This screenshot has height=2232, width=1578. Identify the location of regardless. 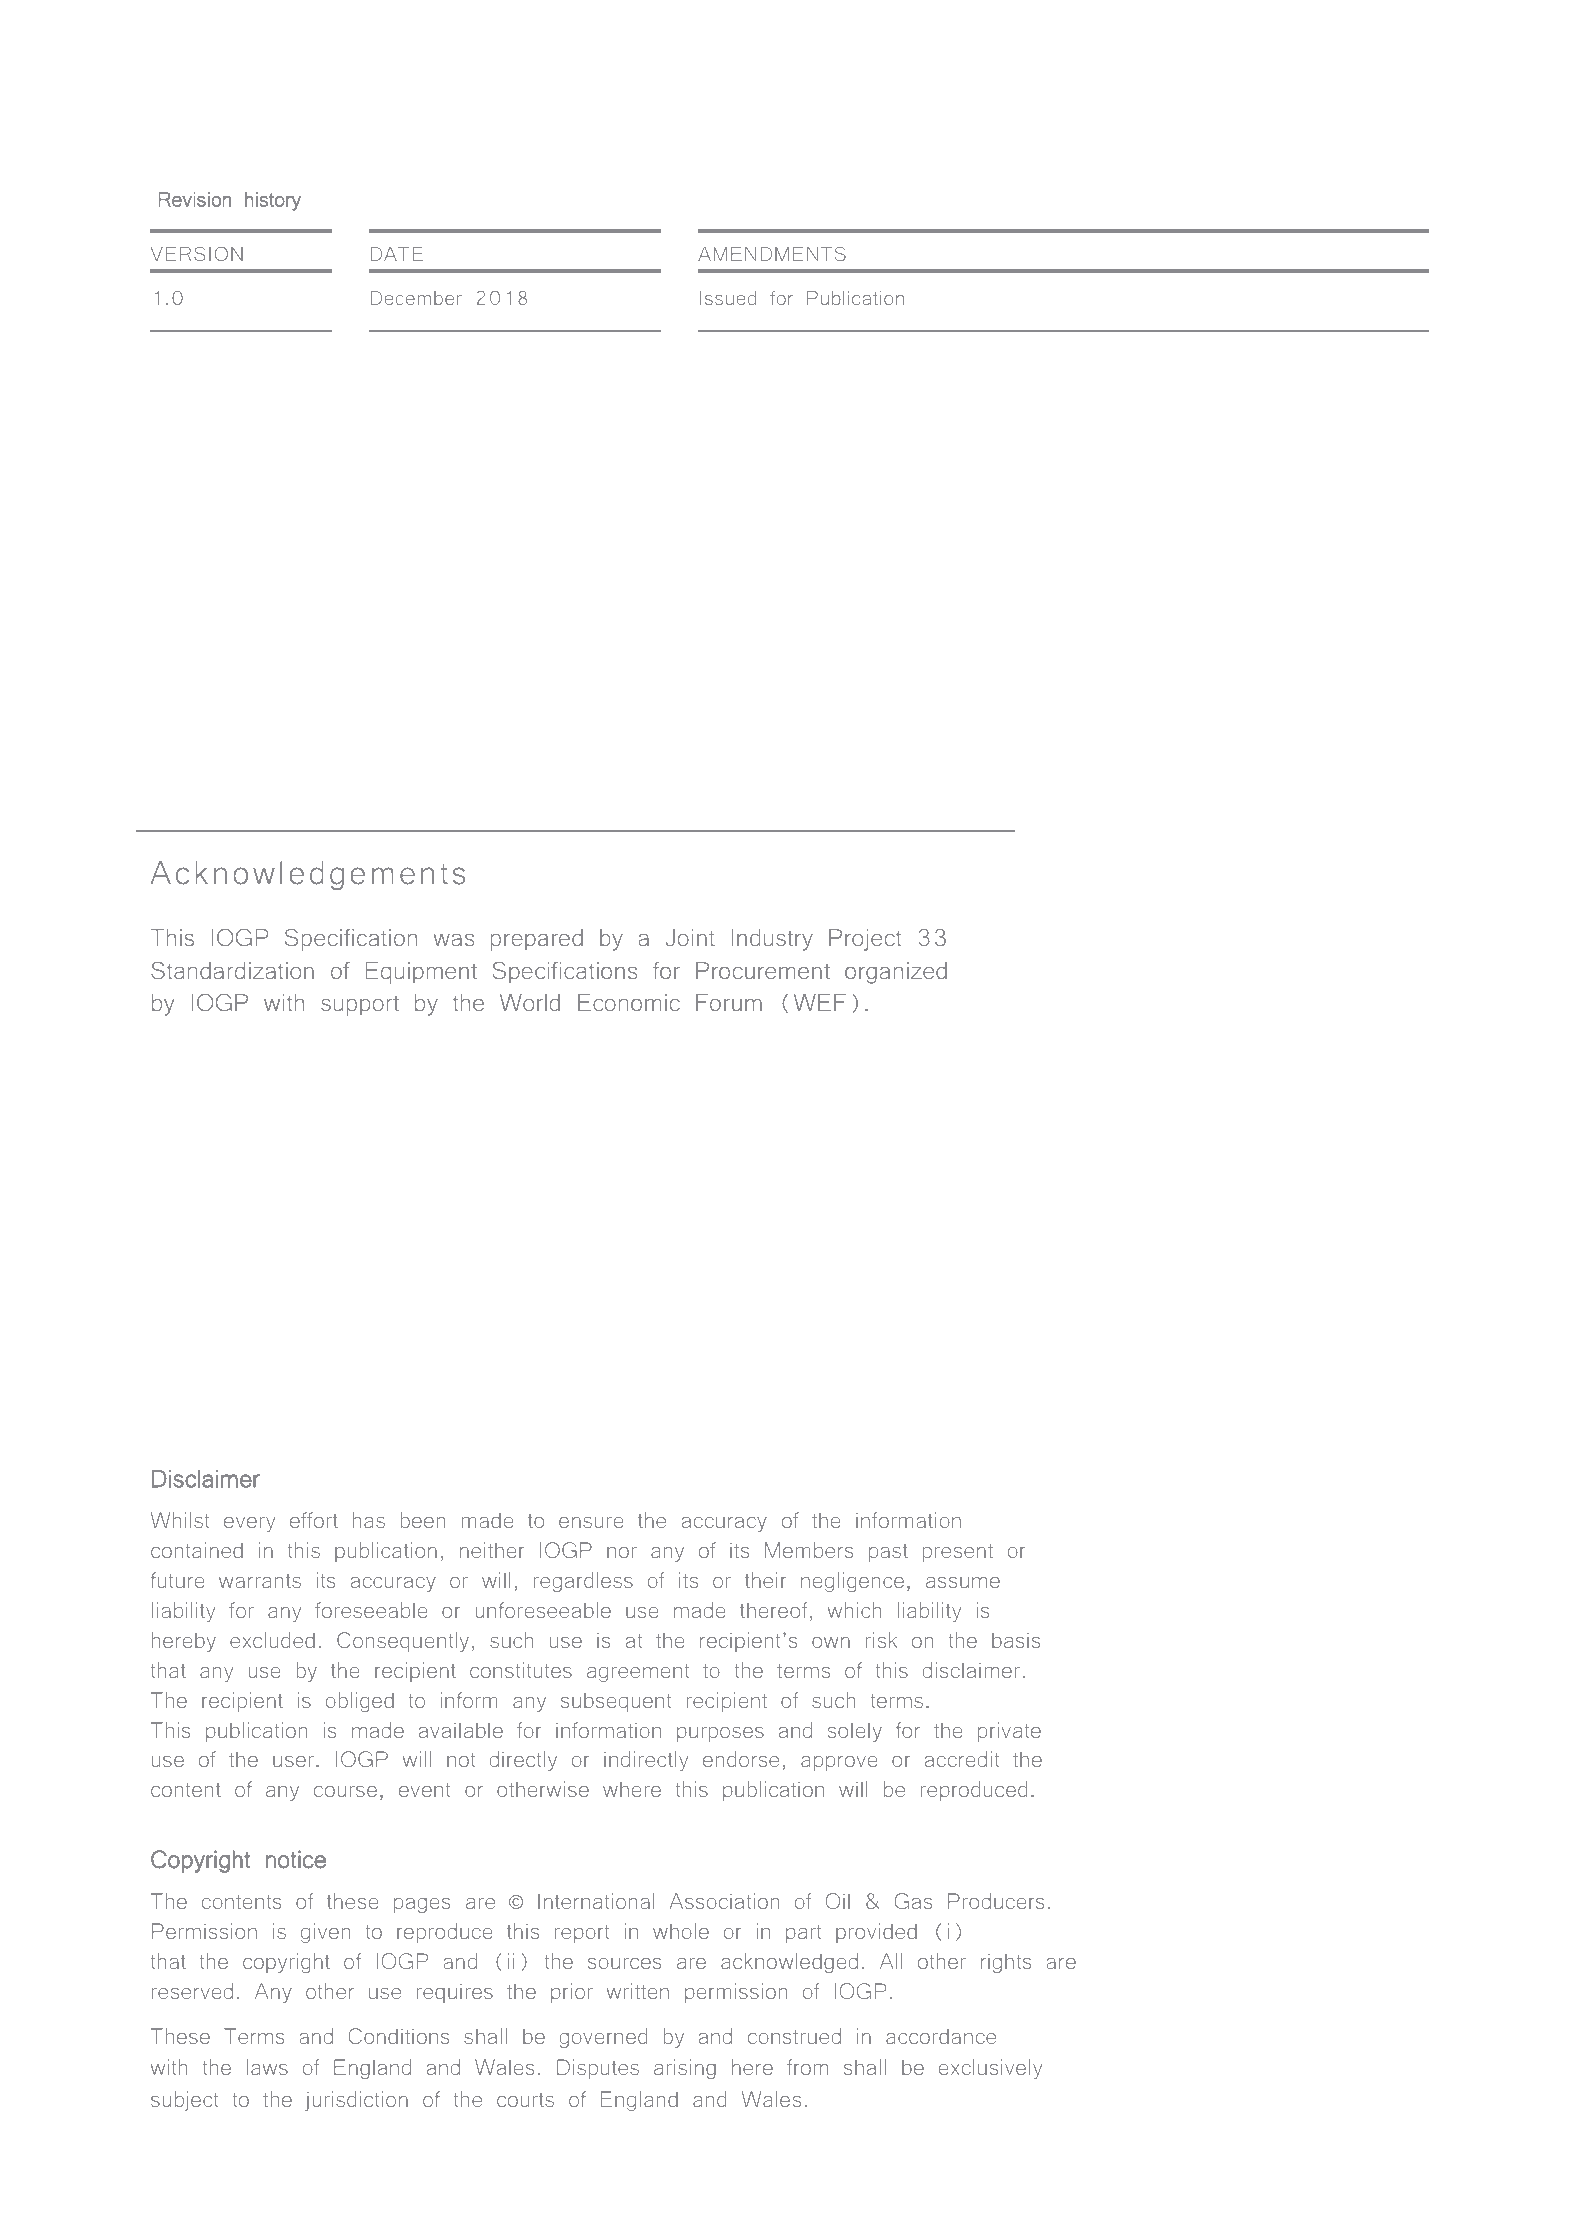
(583, 1582).
